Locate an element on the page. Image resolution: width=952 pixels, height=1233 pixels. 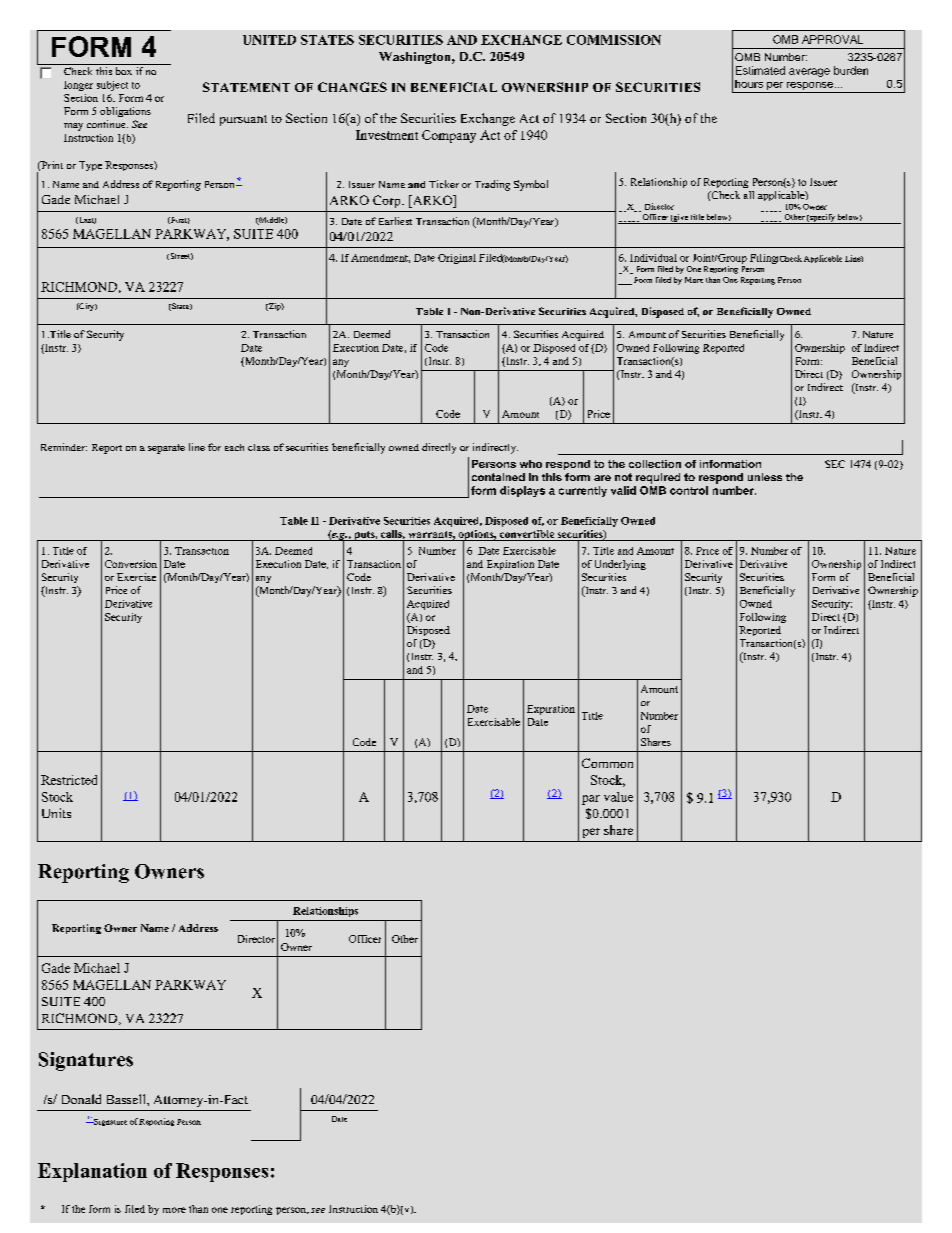
Estimated is located at coordinates (760, 70).
